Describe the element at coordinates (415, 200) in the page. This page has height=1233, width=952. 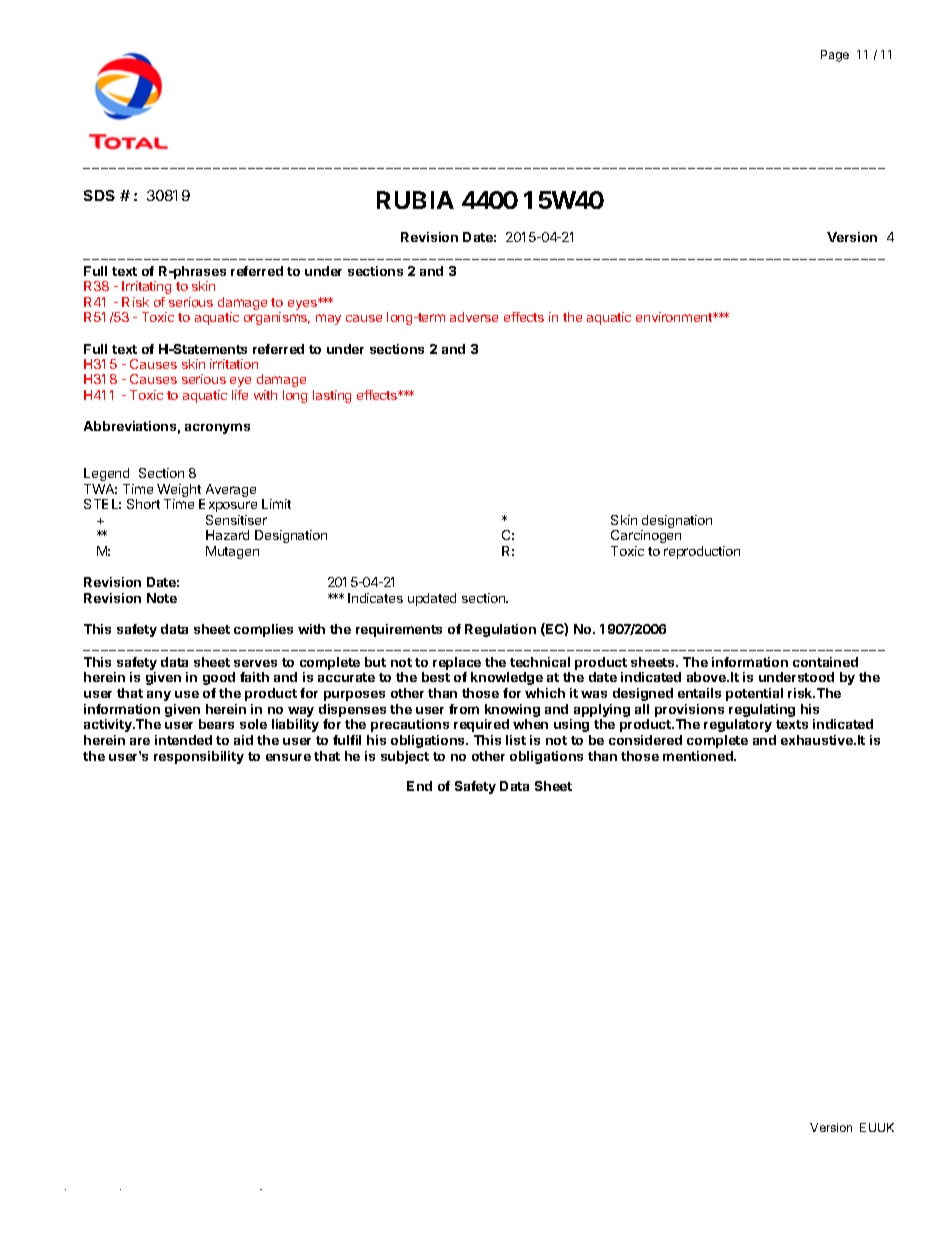
I see `RUBIA` at that location.
